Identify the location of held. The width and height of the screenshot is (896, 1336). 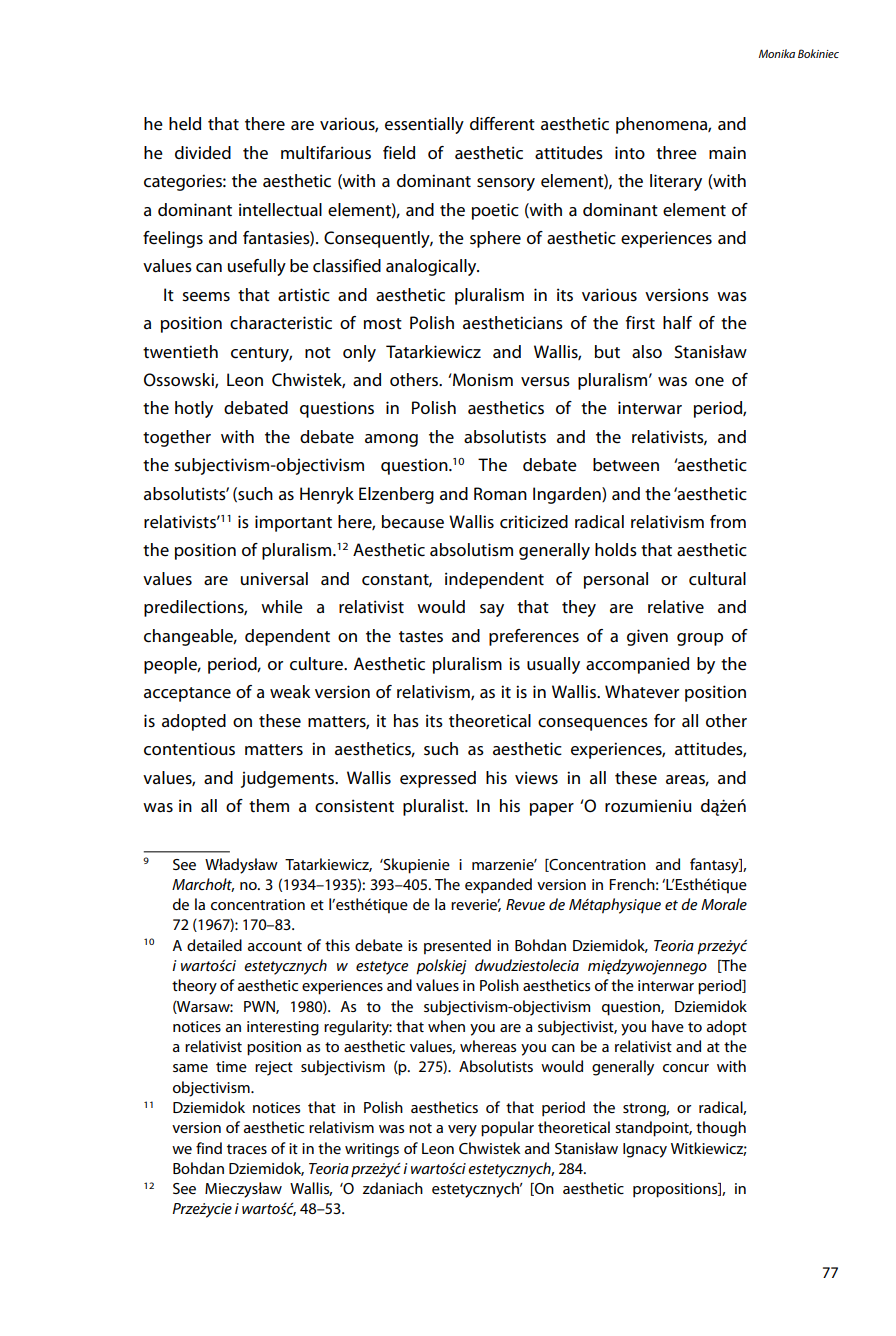
(185, 124).
